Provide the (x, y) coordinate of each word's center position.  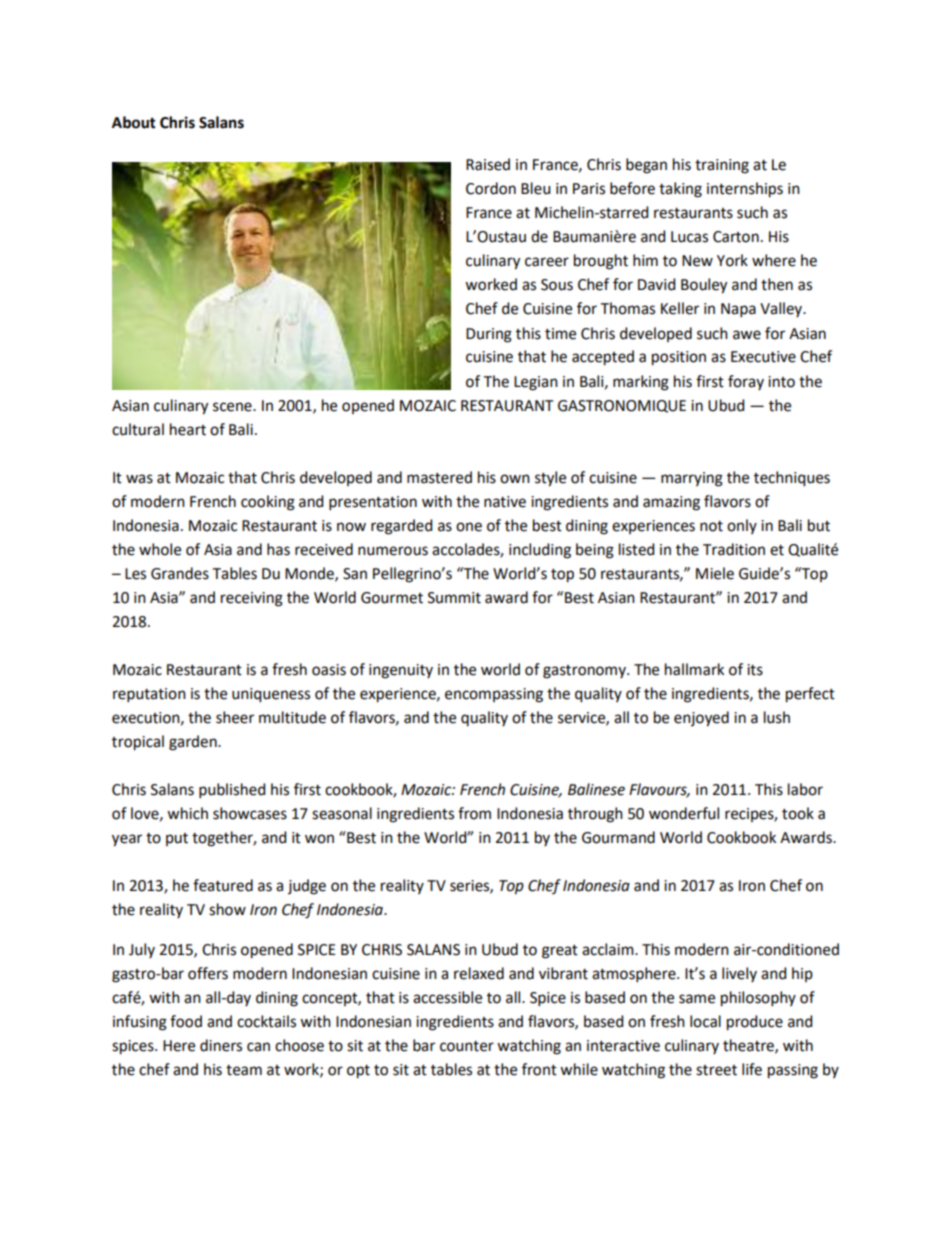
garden (194, 743)
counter (467, 1046)
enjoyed (701, 719)
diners (221, 1045)
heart (188, 429)
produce (755, 1023)
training (722, 166)
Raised (488, 164)
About (134, 122)
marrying (692, 479)
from (474, 813)
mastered (439, 477)
